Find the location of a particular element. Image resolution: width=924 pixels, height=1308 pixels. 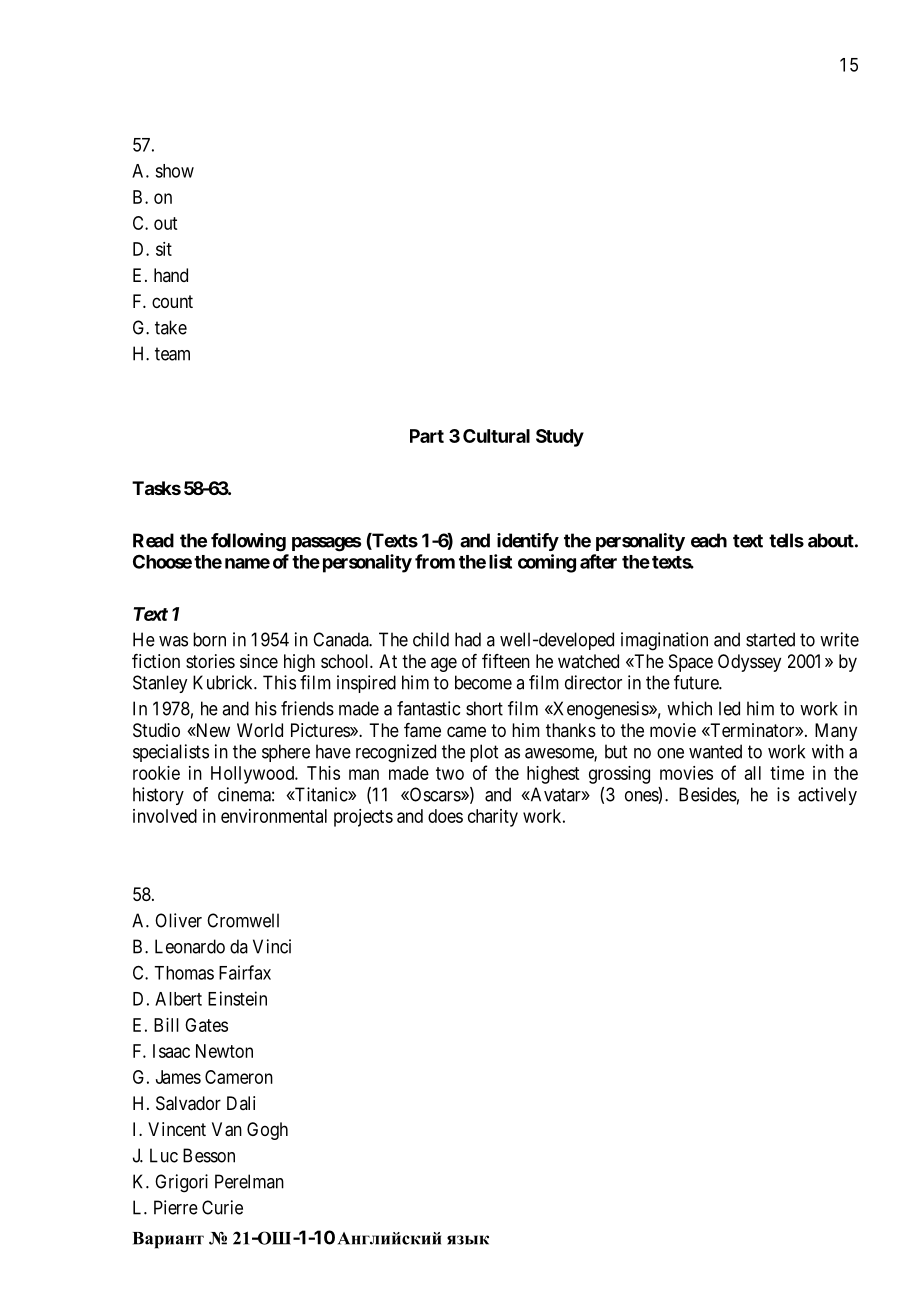

Cultural is located at coordinates (496, 436).
